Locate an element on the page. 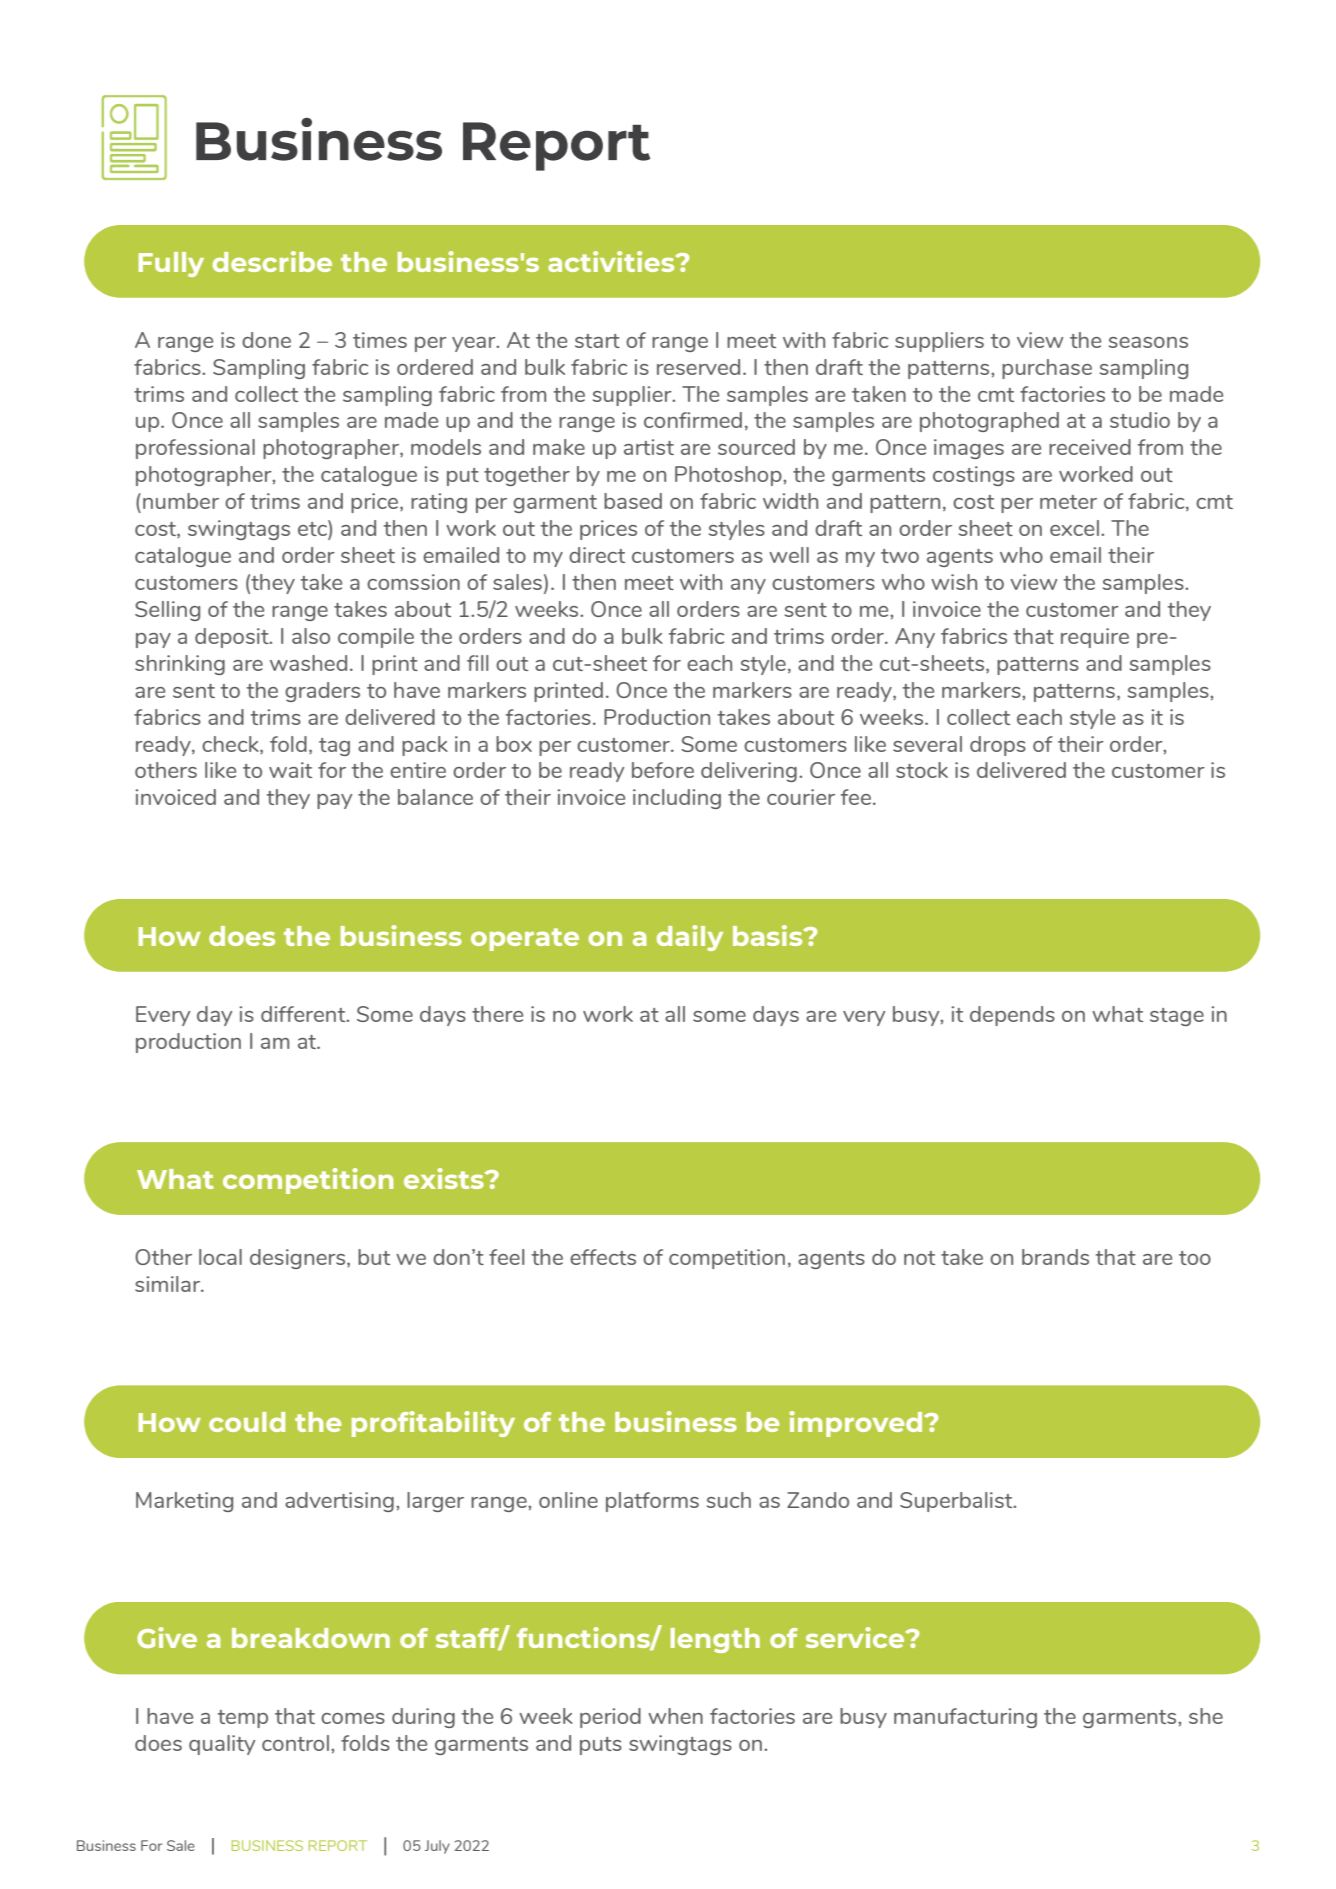 The height and width of the image is (1889, 1336). different is located at coordinates (304, 1014).
